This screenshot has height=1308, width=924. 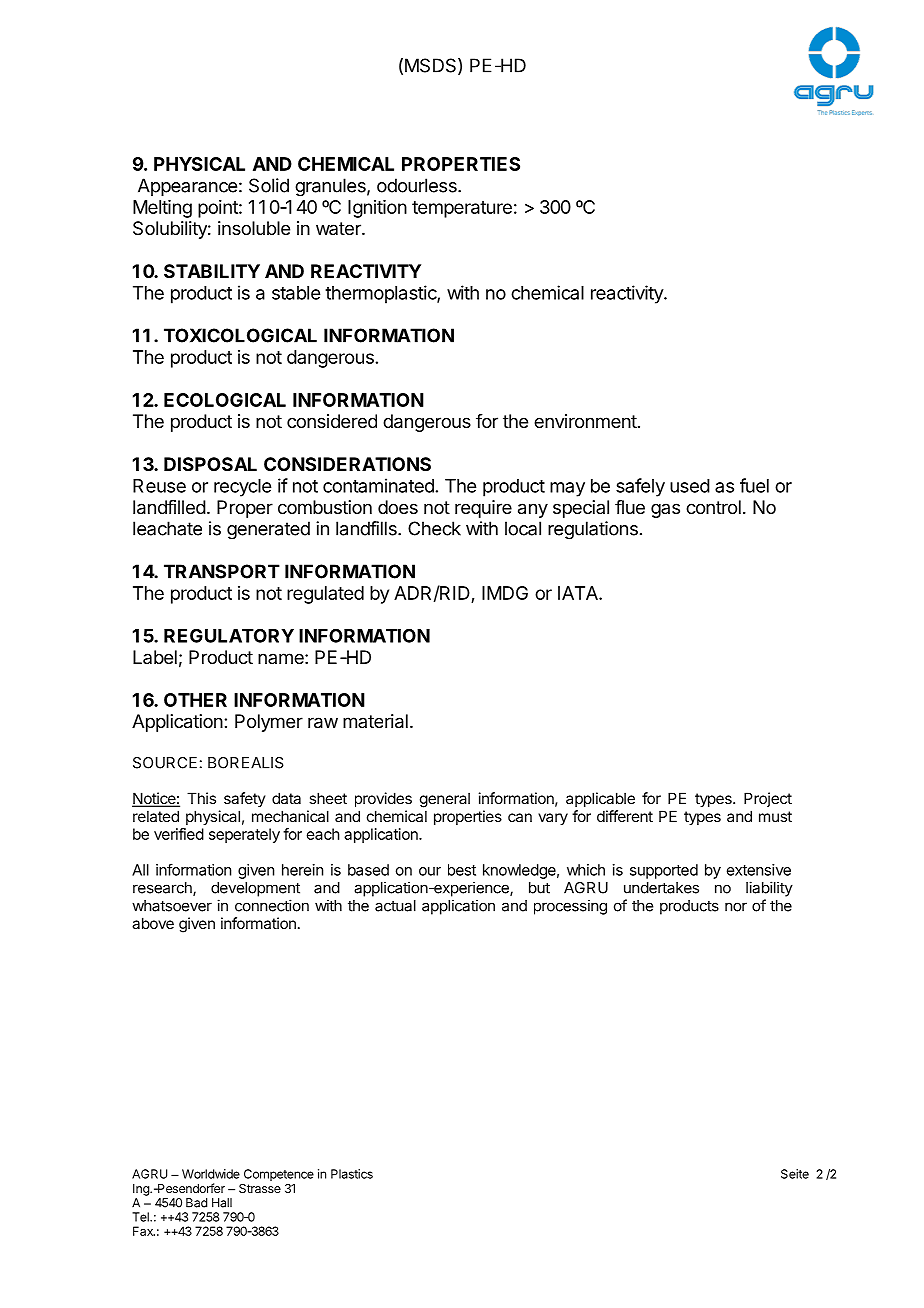 What do you see at coordinates (585, 421) in the screenshot?
I see `environment` at bounding box center [585, 421].
